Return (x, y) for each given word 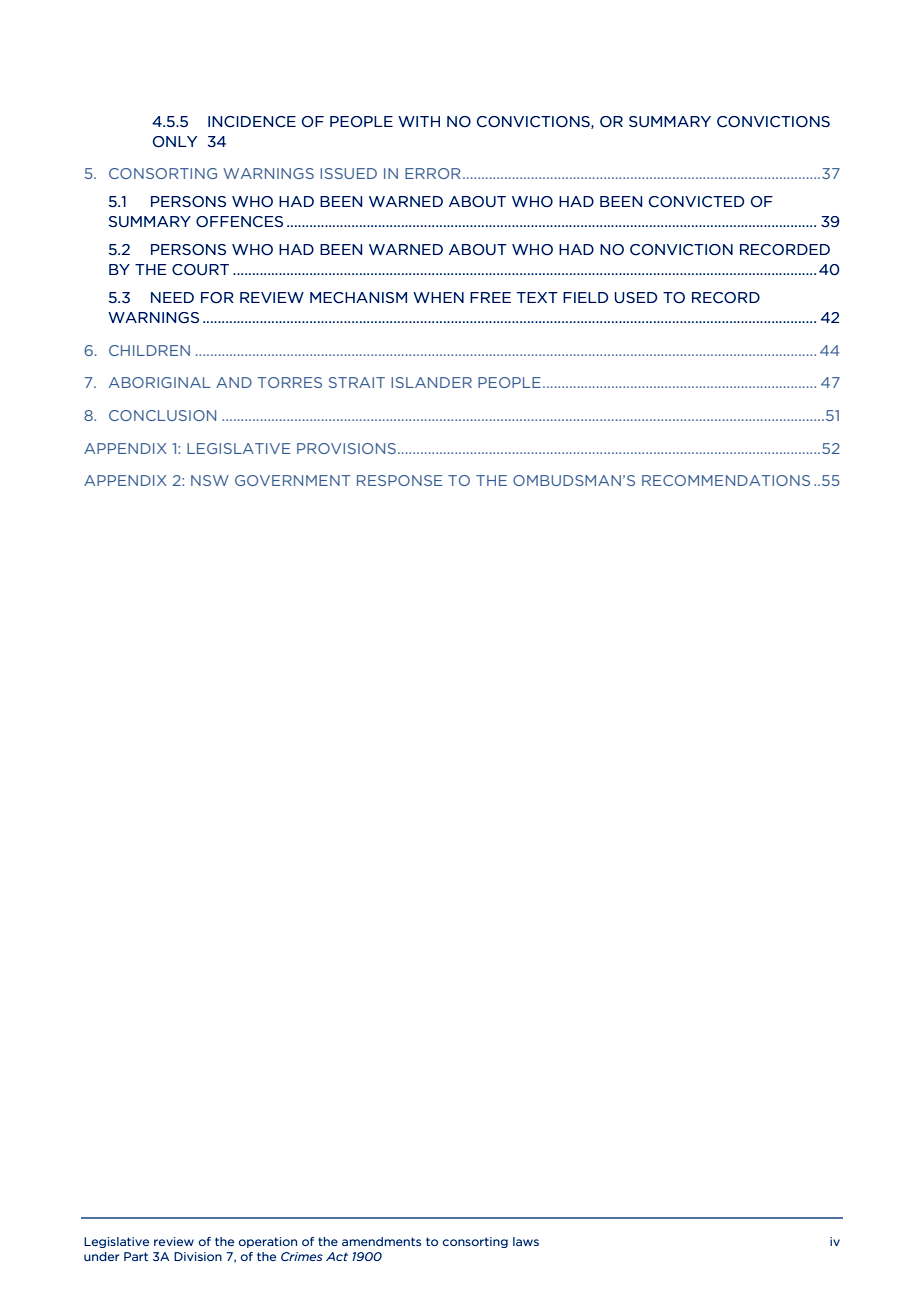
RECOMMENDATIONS (726, 480)
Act (337, 1256)
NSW (210, 480)
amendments (381, 1241)
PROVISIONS (346, 448)
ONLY (175, 142)
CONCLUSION (162, 415)
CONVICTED (696, 202)
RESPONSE (399, 480)
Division (198, 1256)
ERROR (433, 173)
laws (526, 1241)
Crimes (302, 1256)
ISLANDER (431, 382)
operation (268, 1242)
